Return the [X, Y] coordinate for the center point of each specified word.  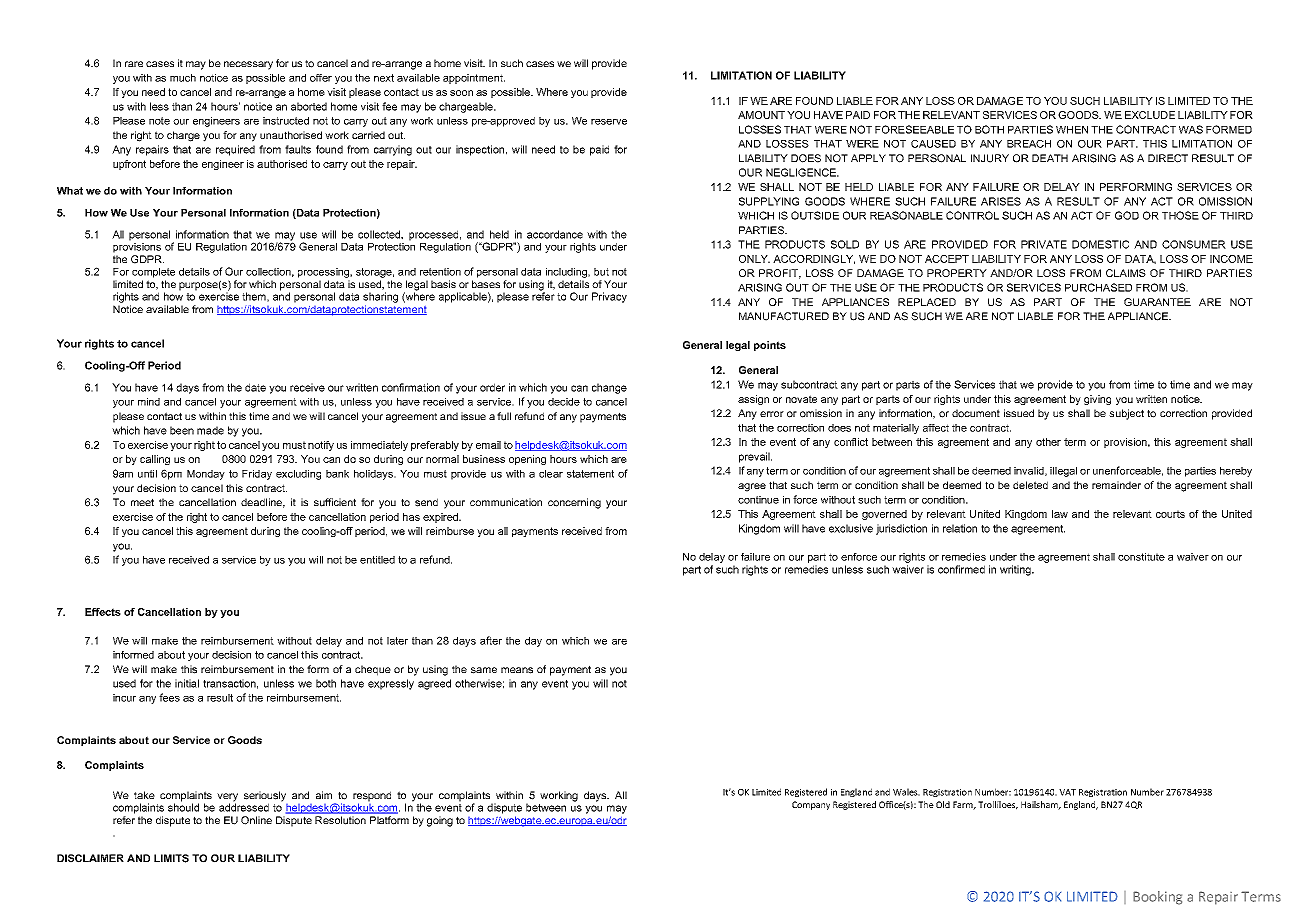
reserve [609, 122]
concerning [574, 503]
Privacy [609, 297]
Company [811, 805]
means [517, 670]
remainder [1116, 485]
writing [1016, 570]
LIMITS [171, 858]
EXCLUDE [1150, 115]
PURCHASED [1098, 287]
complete [153, 273]
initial [187, 683]
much [183, 78]
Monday [206, 475]
